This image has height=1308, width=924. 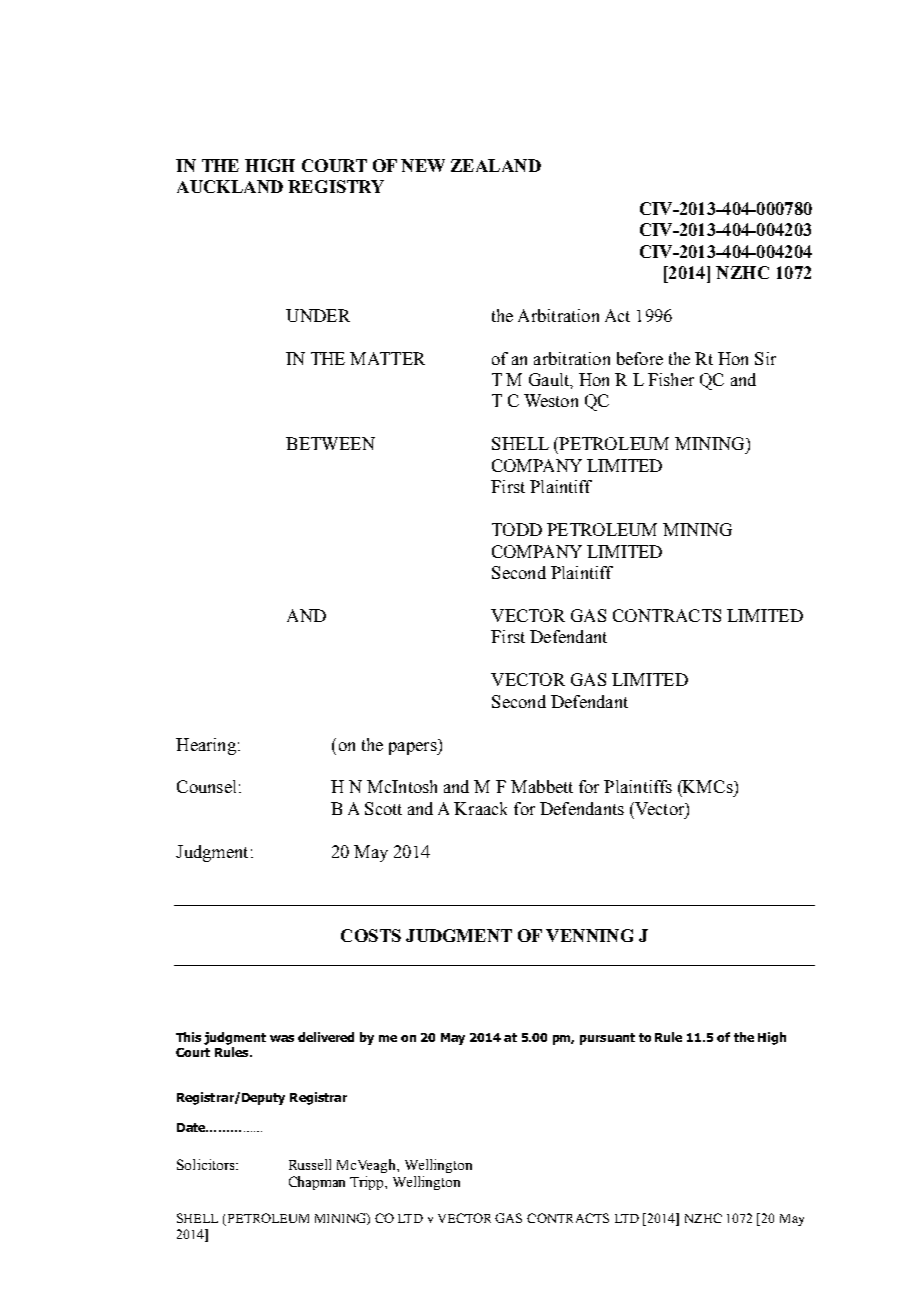 I want to click on COSTS, so click(x=371, y=935).
